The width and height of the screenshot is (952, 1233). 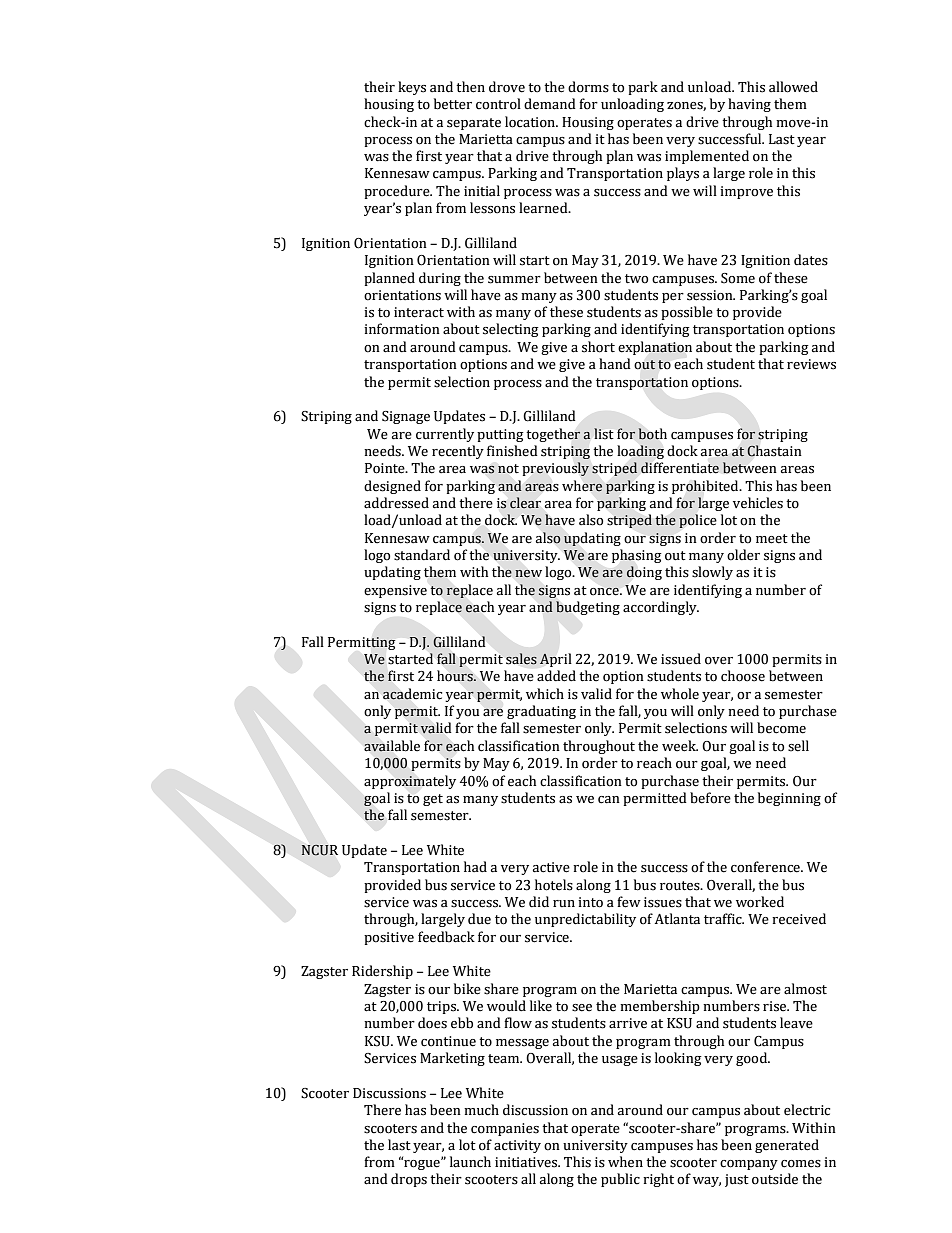 I want to click on better, so click(x=453, y=104).
